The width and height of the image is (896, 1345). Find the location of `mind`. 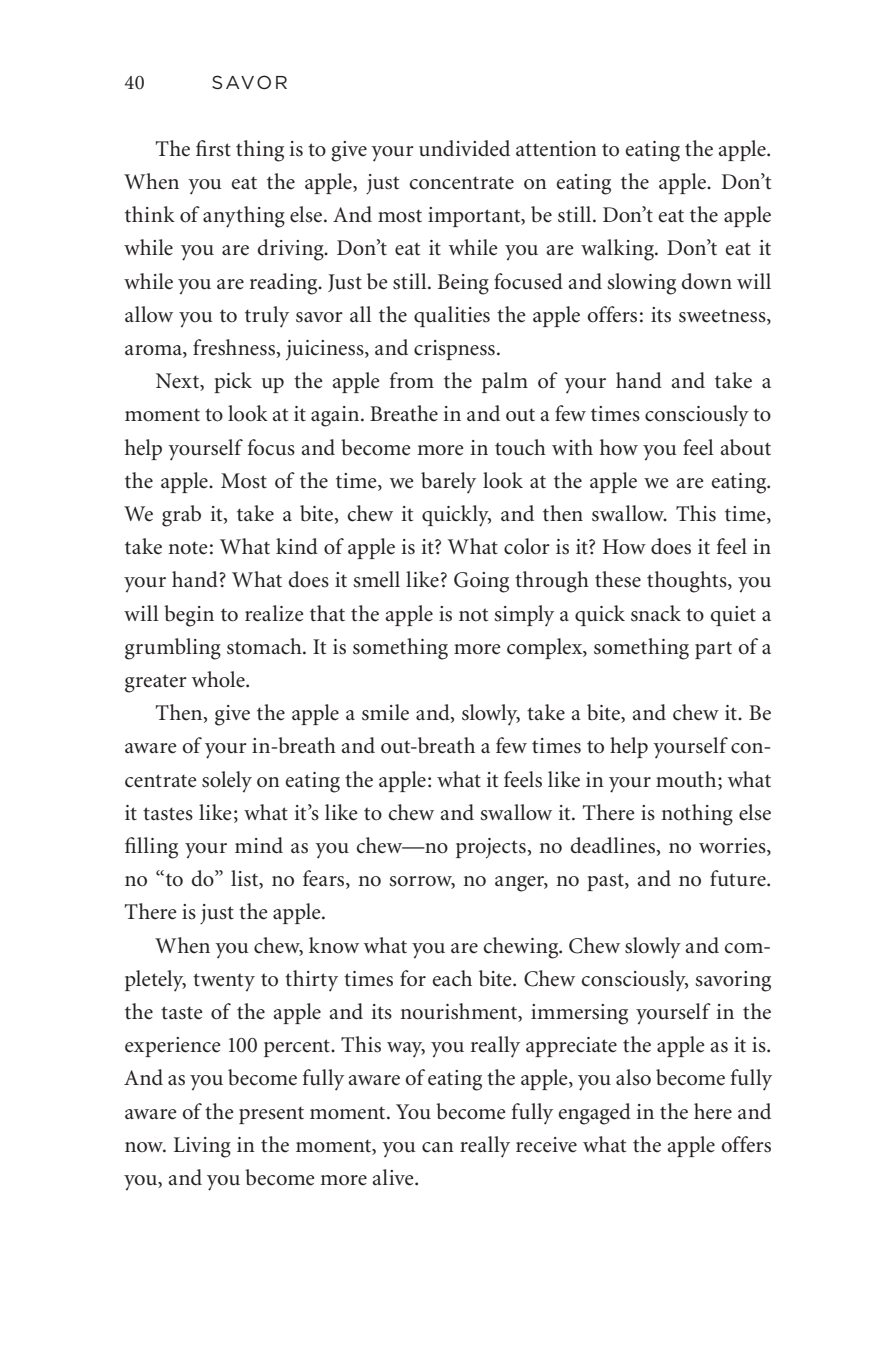

mind is located at coordinates (259, 845).
